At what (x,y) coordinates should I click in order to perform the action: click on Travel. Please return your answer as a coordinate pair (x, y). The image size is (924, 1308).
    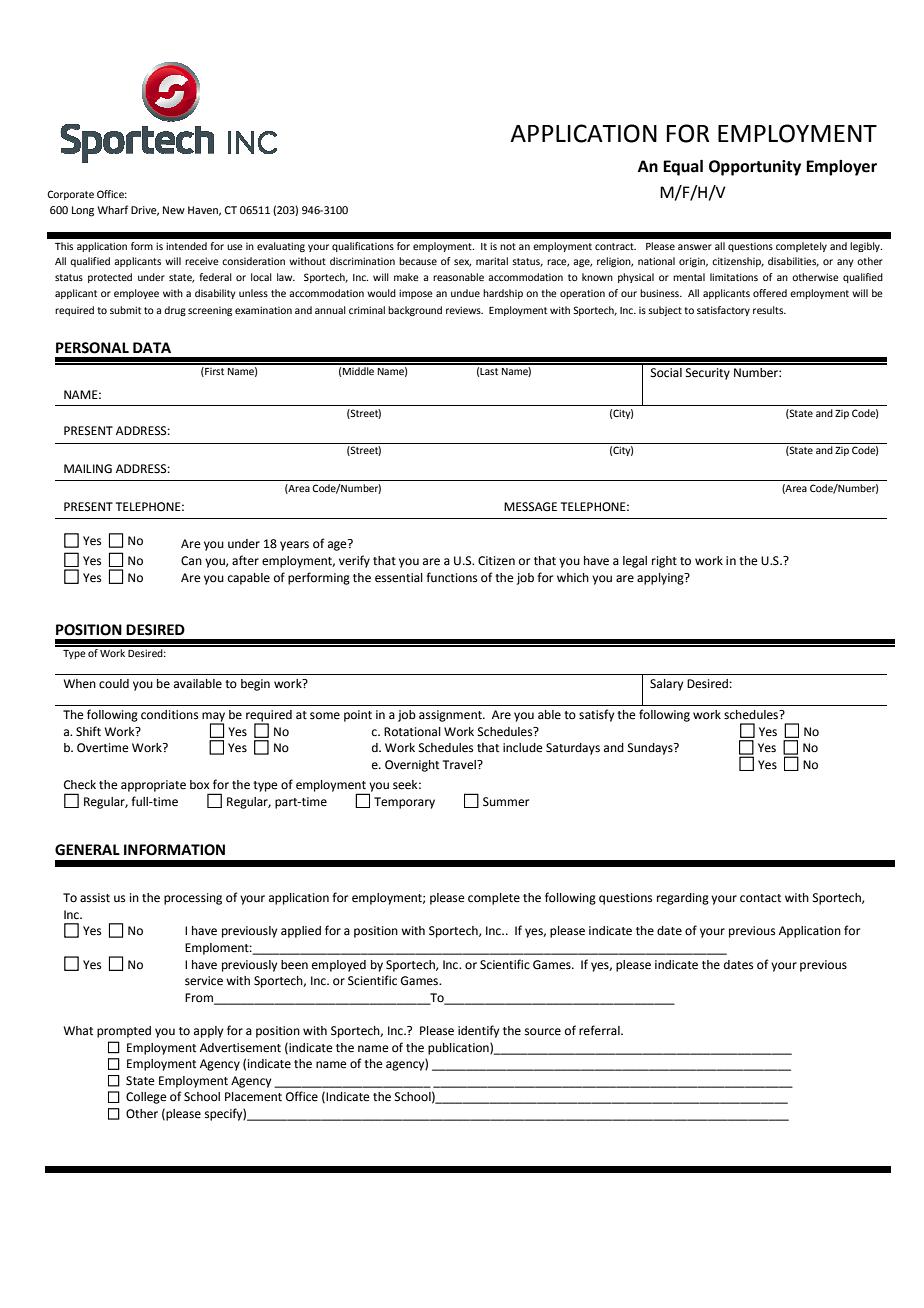
    Looking at the image, I should click on (460, 765).
